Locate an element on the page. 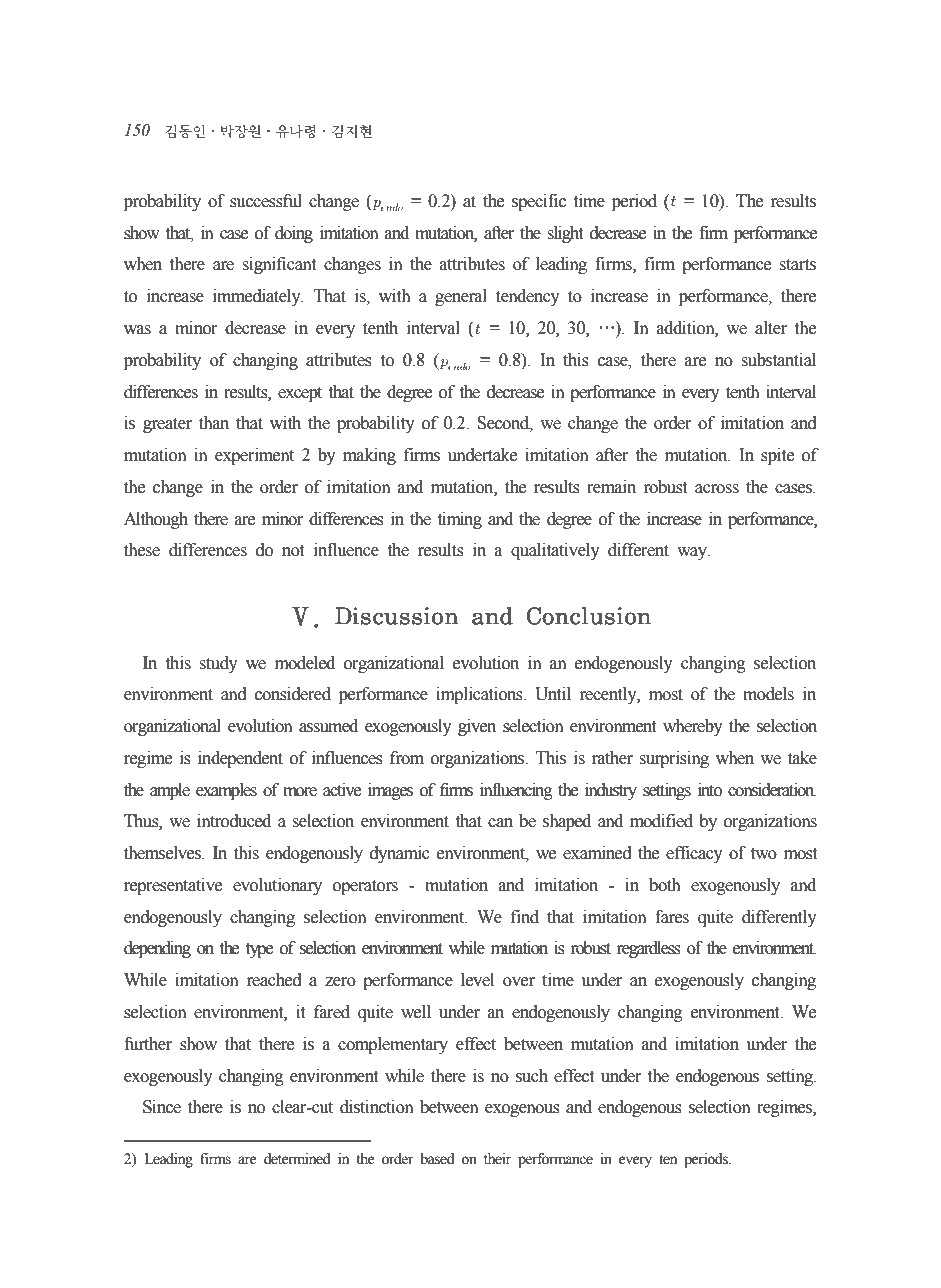 The image size is (941, 1288). representative is located at coordinates (173, 886).
